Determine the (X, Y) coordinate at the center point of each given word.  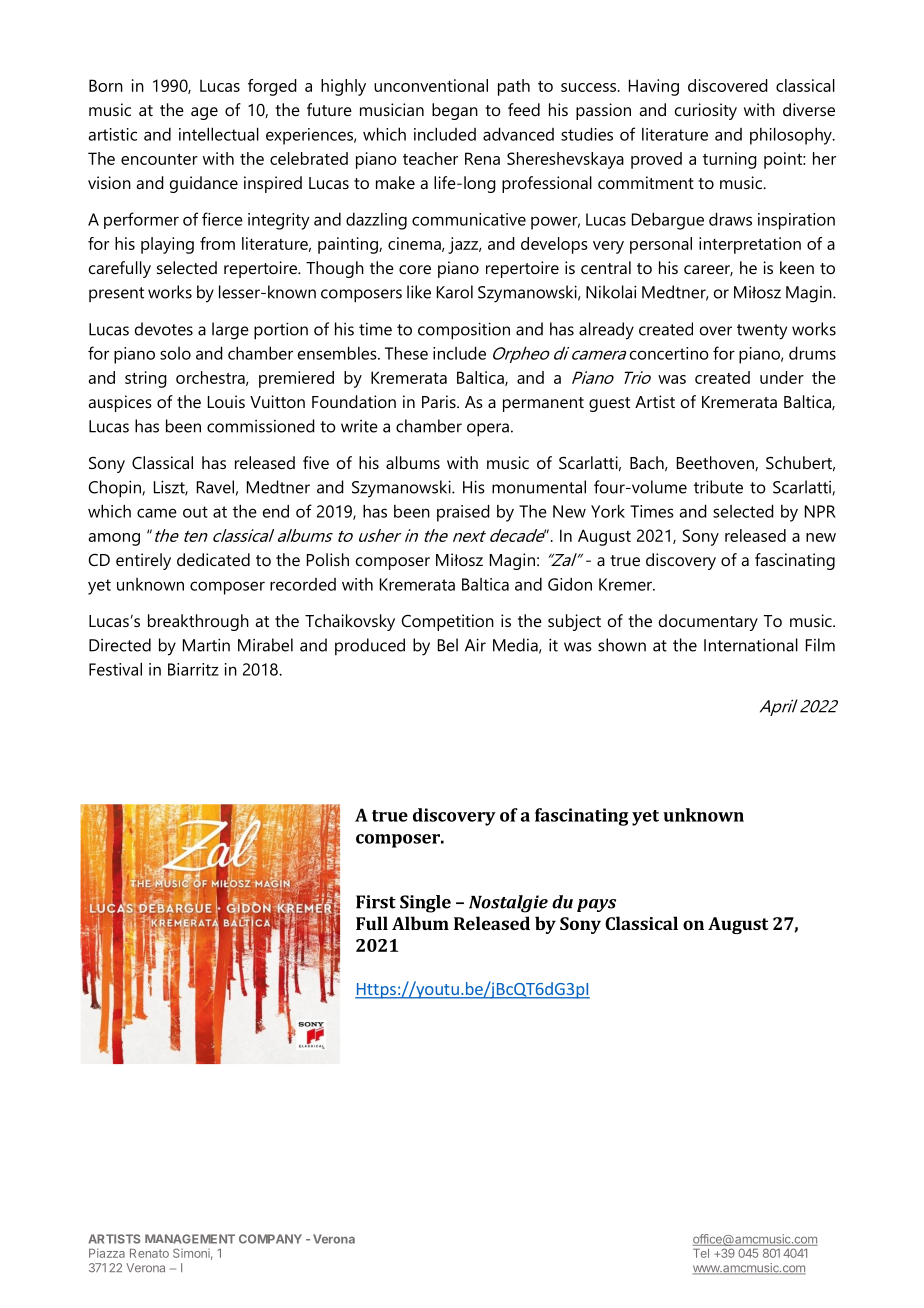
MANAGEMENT (190, 1239)
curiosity (706, 111)
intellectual (219, 134)
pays (596, 905)
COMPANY (270, 1239)
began (455, 111)
